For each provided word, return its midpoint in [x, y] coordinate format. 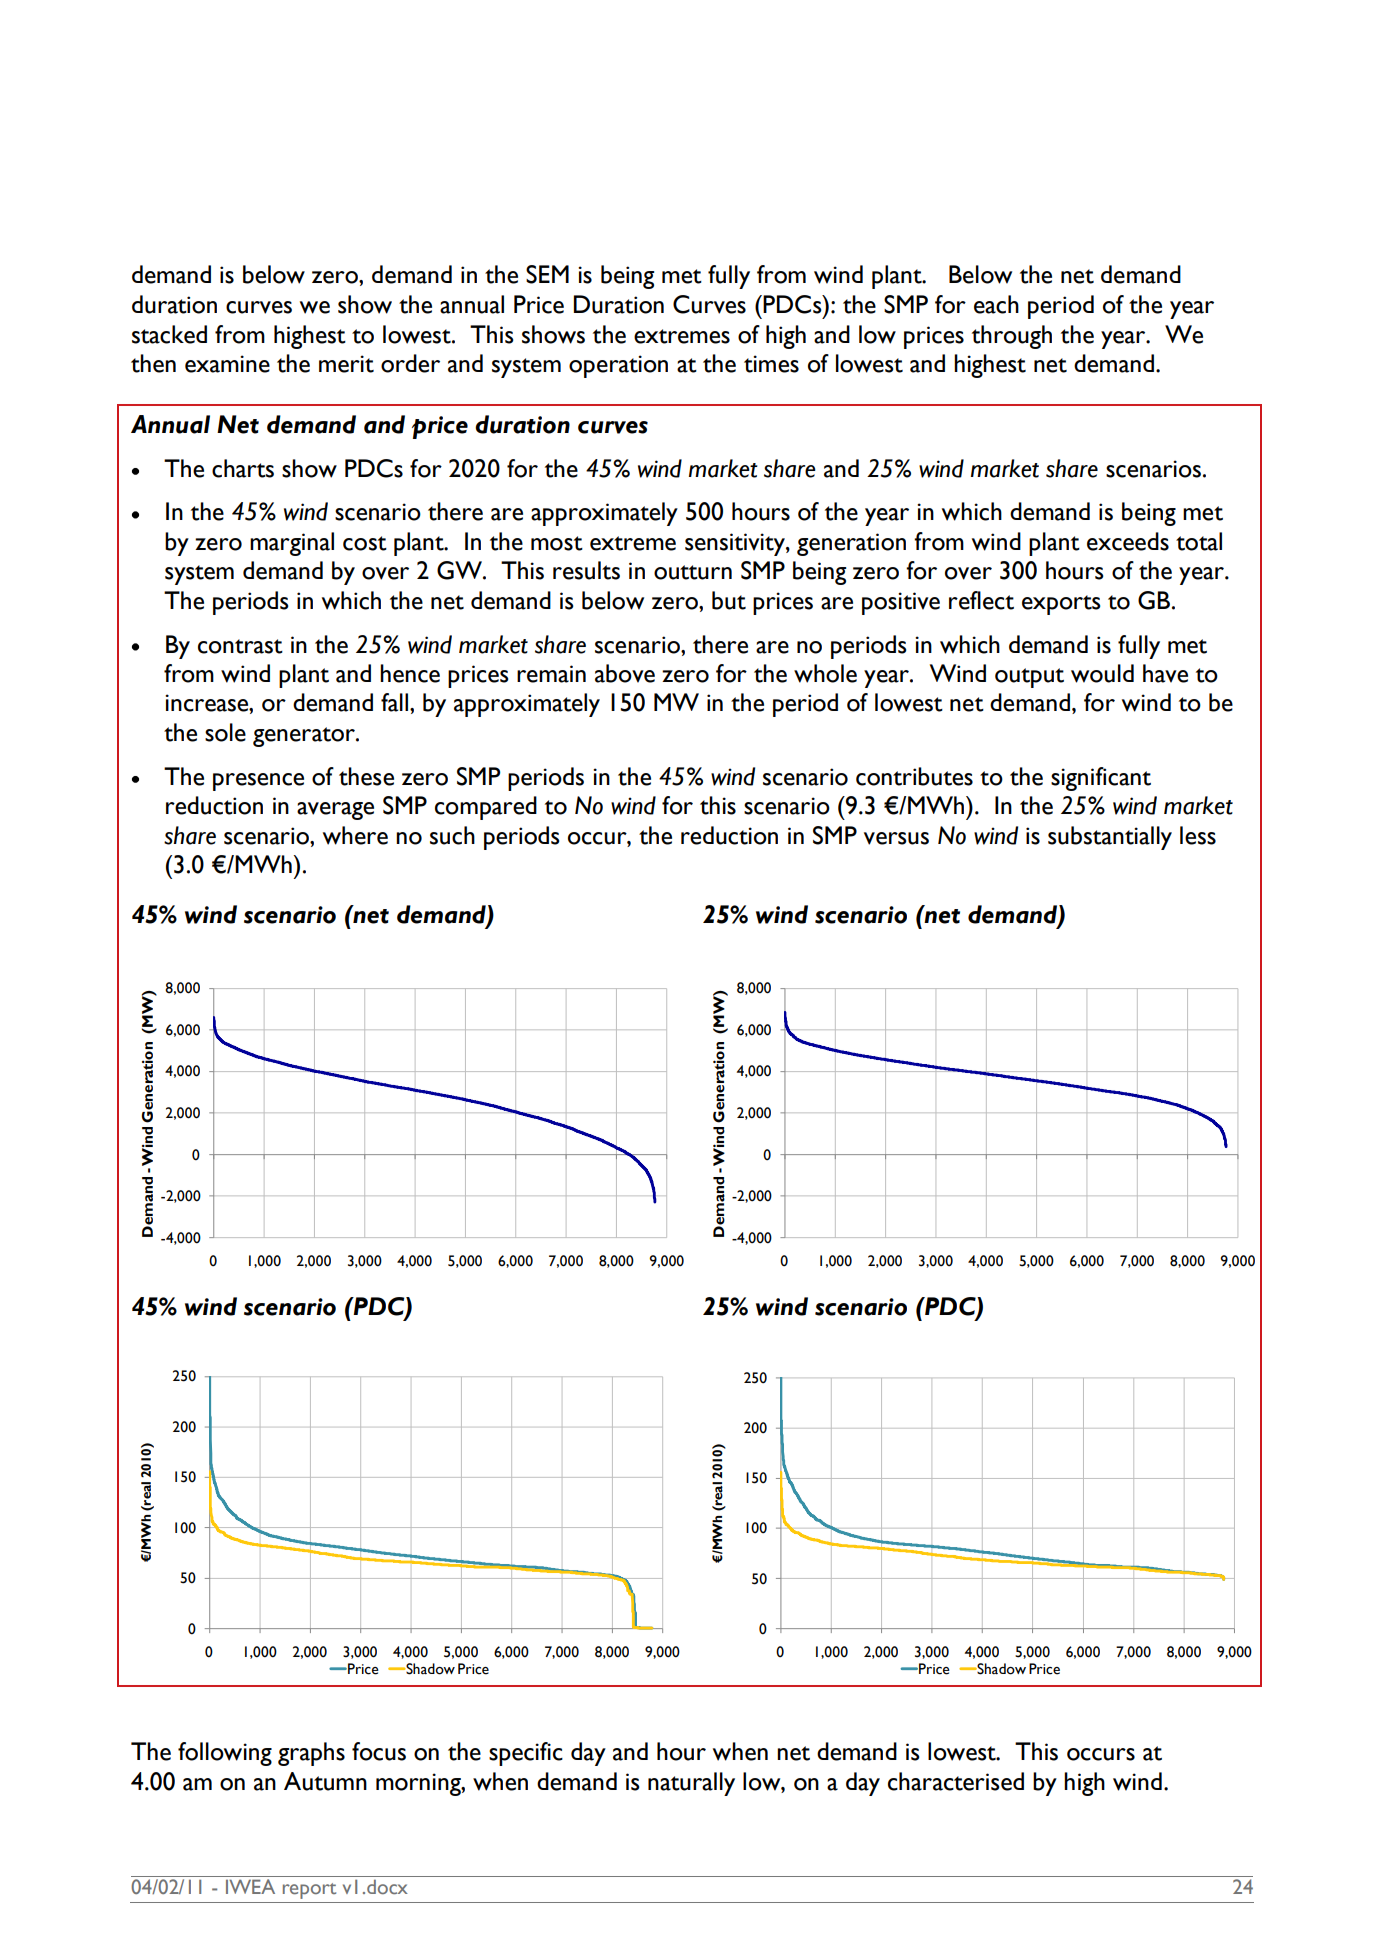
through [1012, 337]
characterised [956, 1781]
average [335, 811]
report [309, 1891]
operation [618, 366]
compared [486, 808]
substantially [1110, 838]
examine [227, 364]
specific [526, 1754]
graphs [311, 1754]
